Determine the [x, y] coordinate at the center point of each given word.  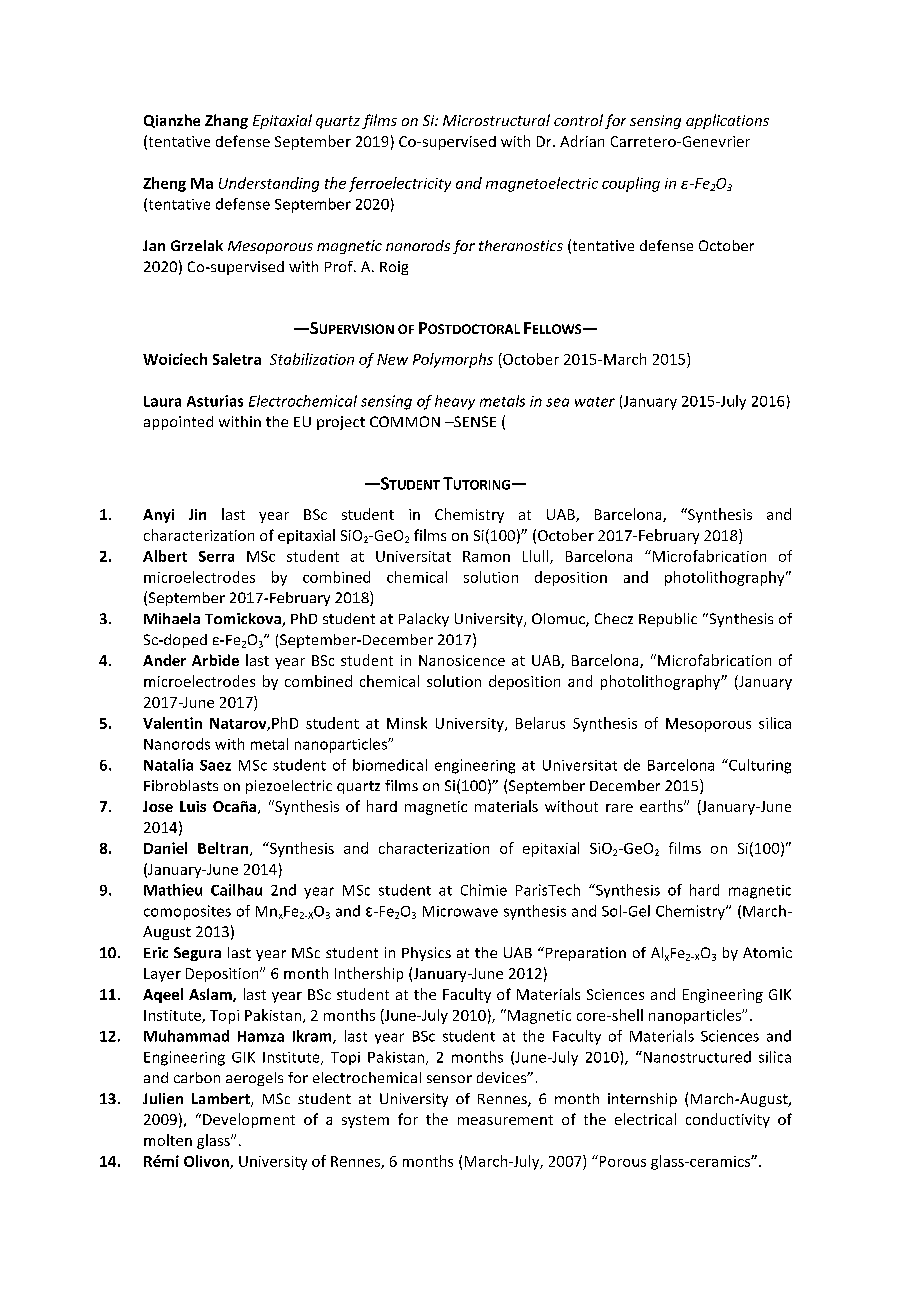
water [595, 402]
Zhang [226, 121]
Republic [668, 620]
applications [727, 121]
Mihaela [172, 618]
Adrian [582, 141]
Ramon [486, 556]
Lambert [222, 1100]
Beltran [224, 849]
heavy [455, 402]
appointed [178, 423]
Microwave [460, 911]
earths [662, 806]
